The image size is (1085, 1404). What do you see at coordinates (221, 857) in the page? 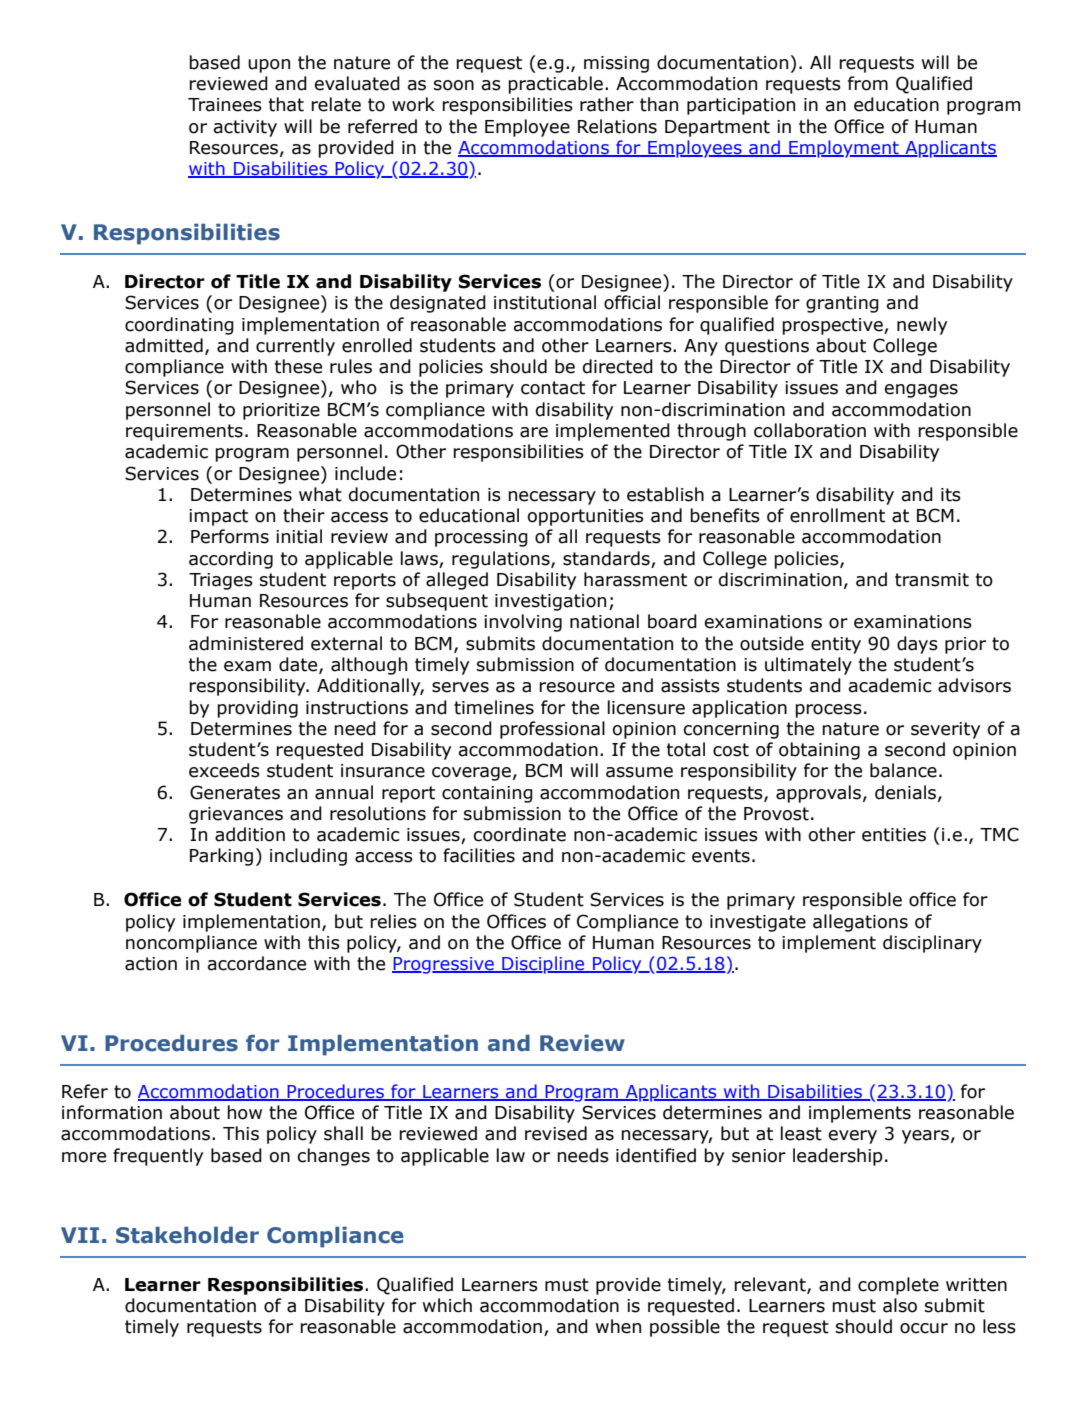
I see `Parking` at bounding box center [221, 857].
